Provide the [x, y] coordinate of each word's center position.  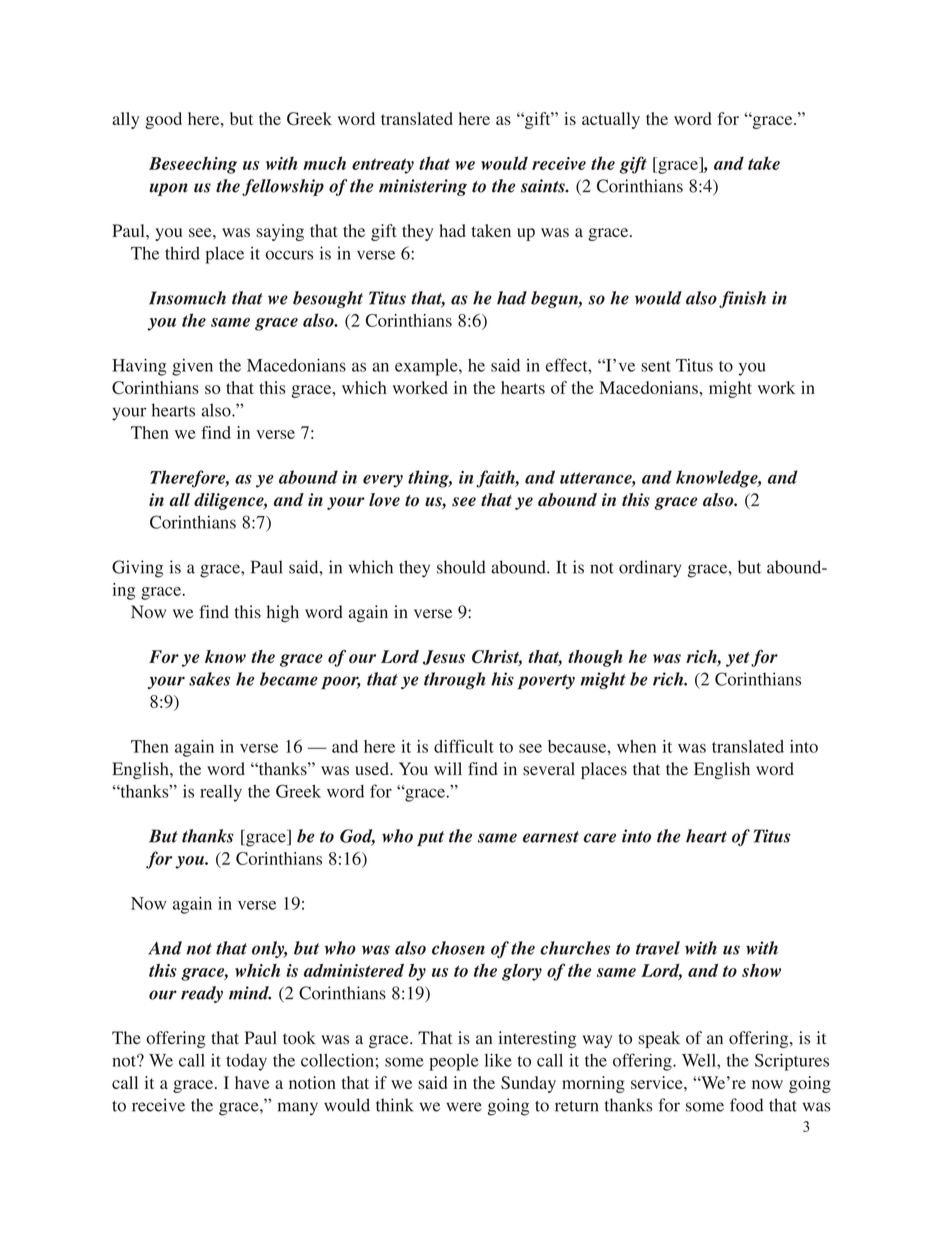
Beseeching [193, 165]
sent [656, 366]
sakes [209, 679]
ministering [423, 187]
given [192, 367]
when [636, 746]
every [383, 481]
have [252, 1082]
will [448, 768]
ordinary [650, 569]
